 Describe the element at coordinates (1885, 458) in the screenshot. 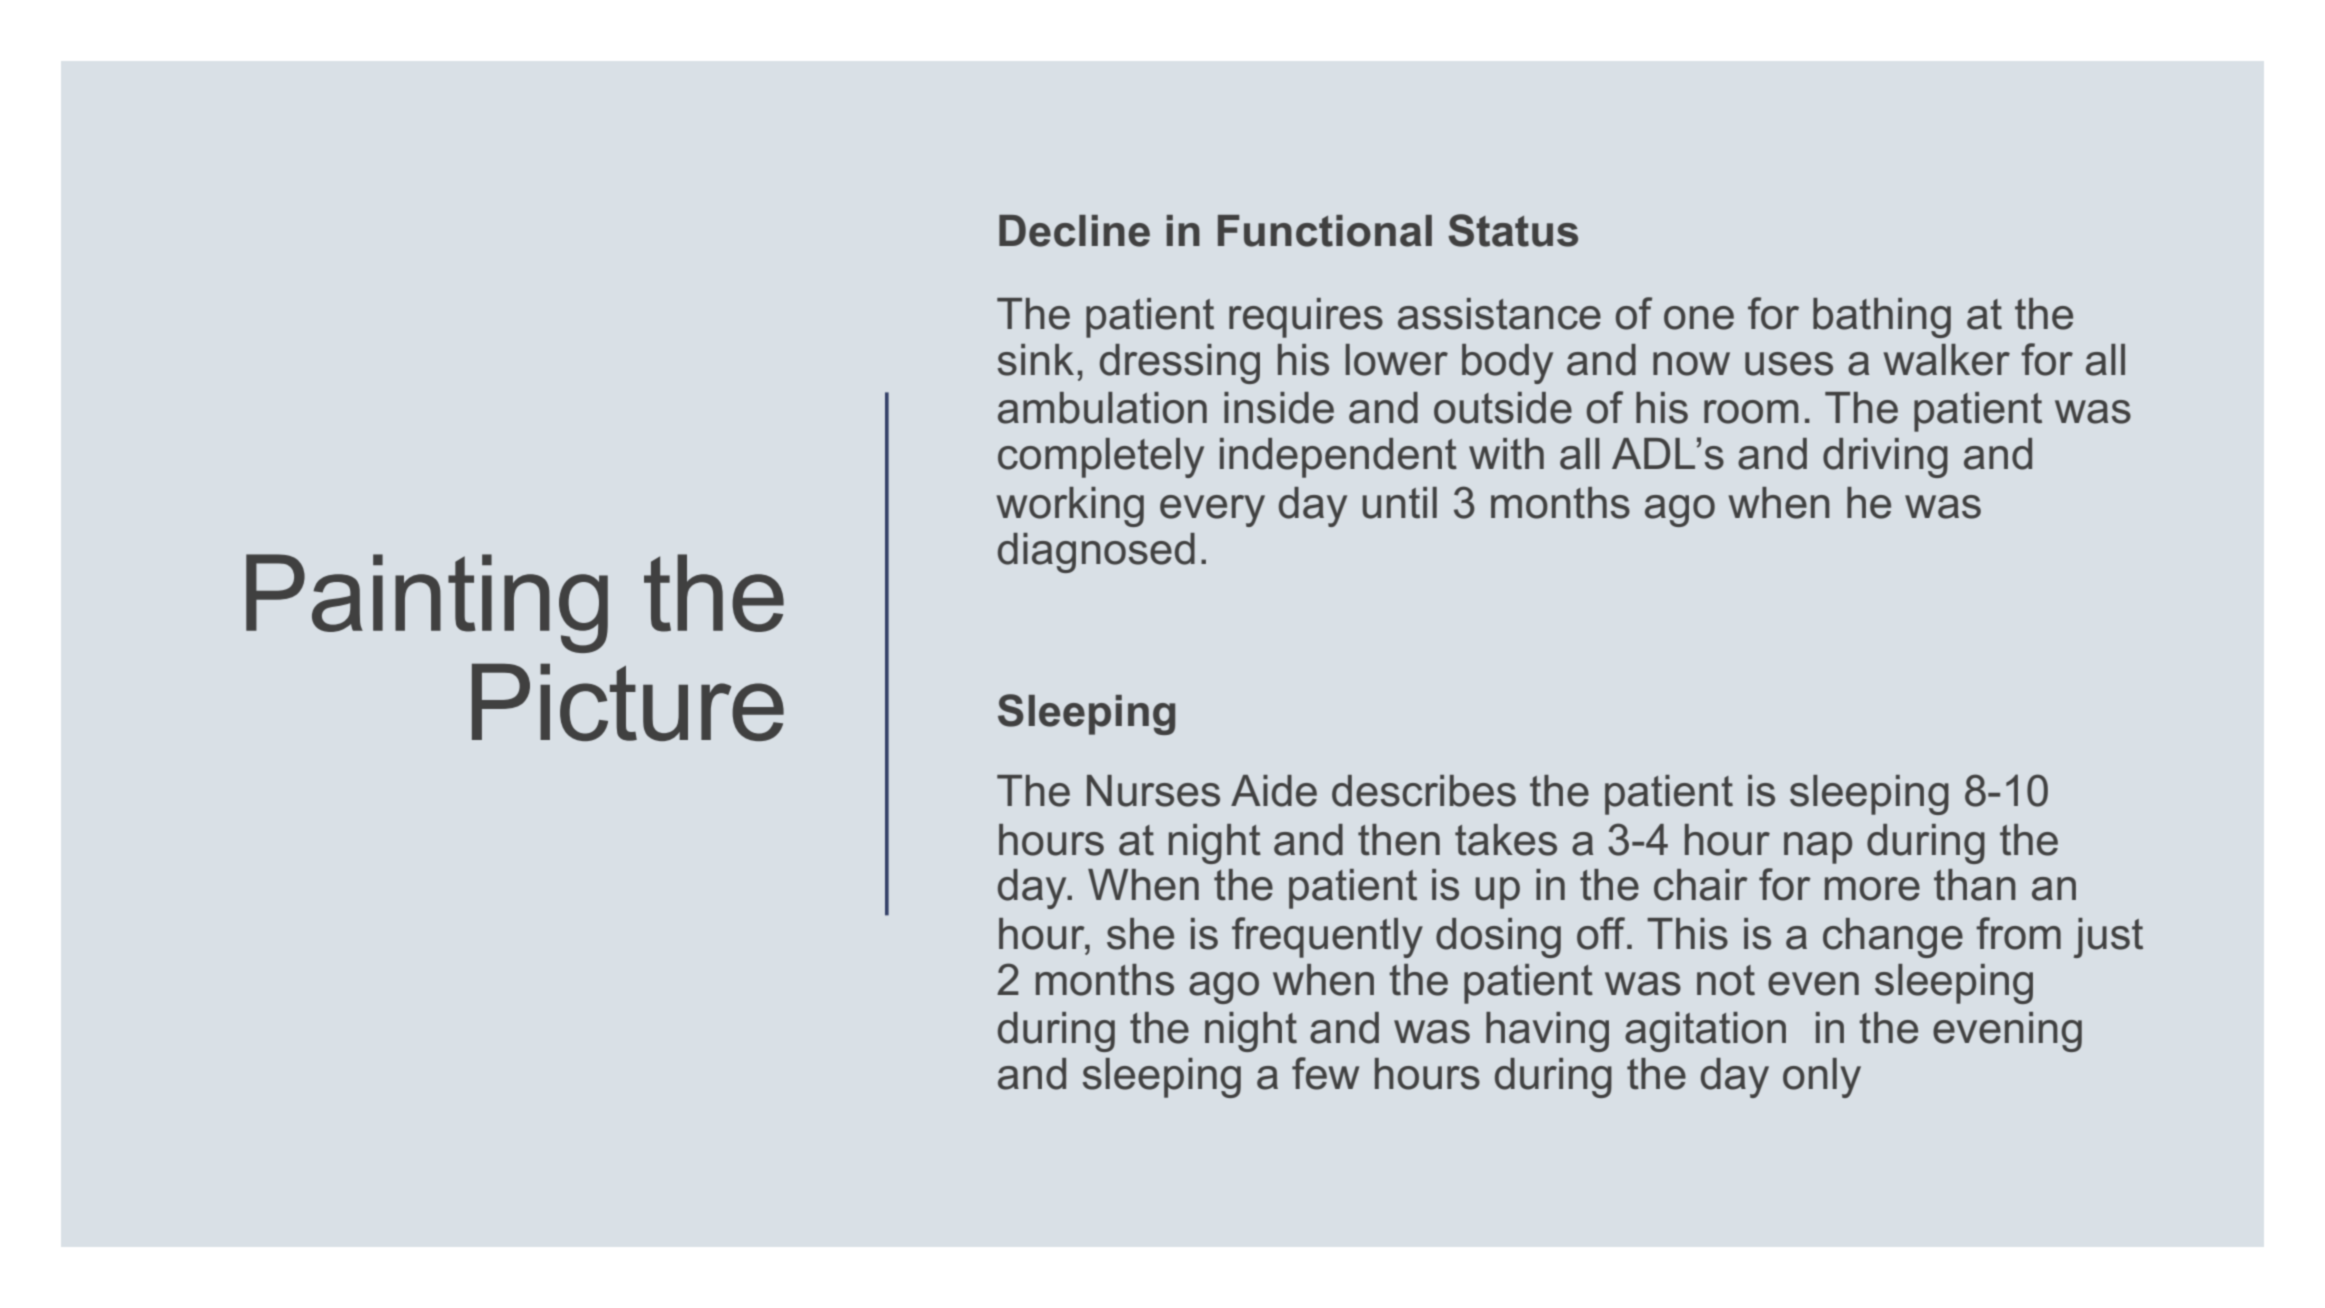

I see `driving` at that location.
